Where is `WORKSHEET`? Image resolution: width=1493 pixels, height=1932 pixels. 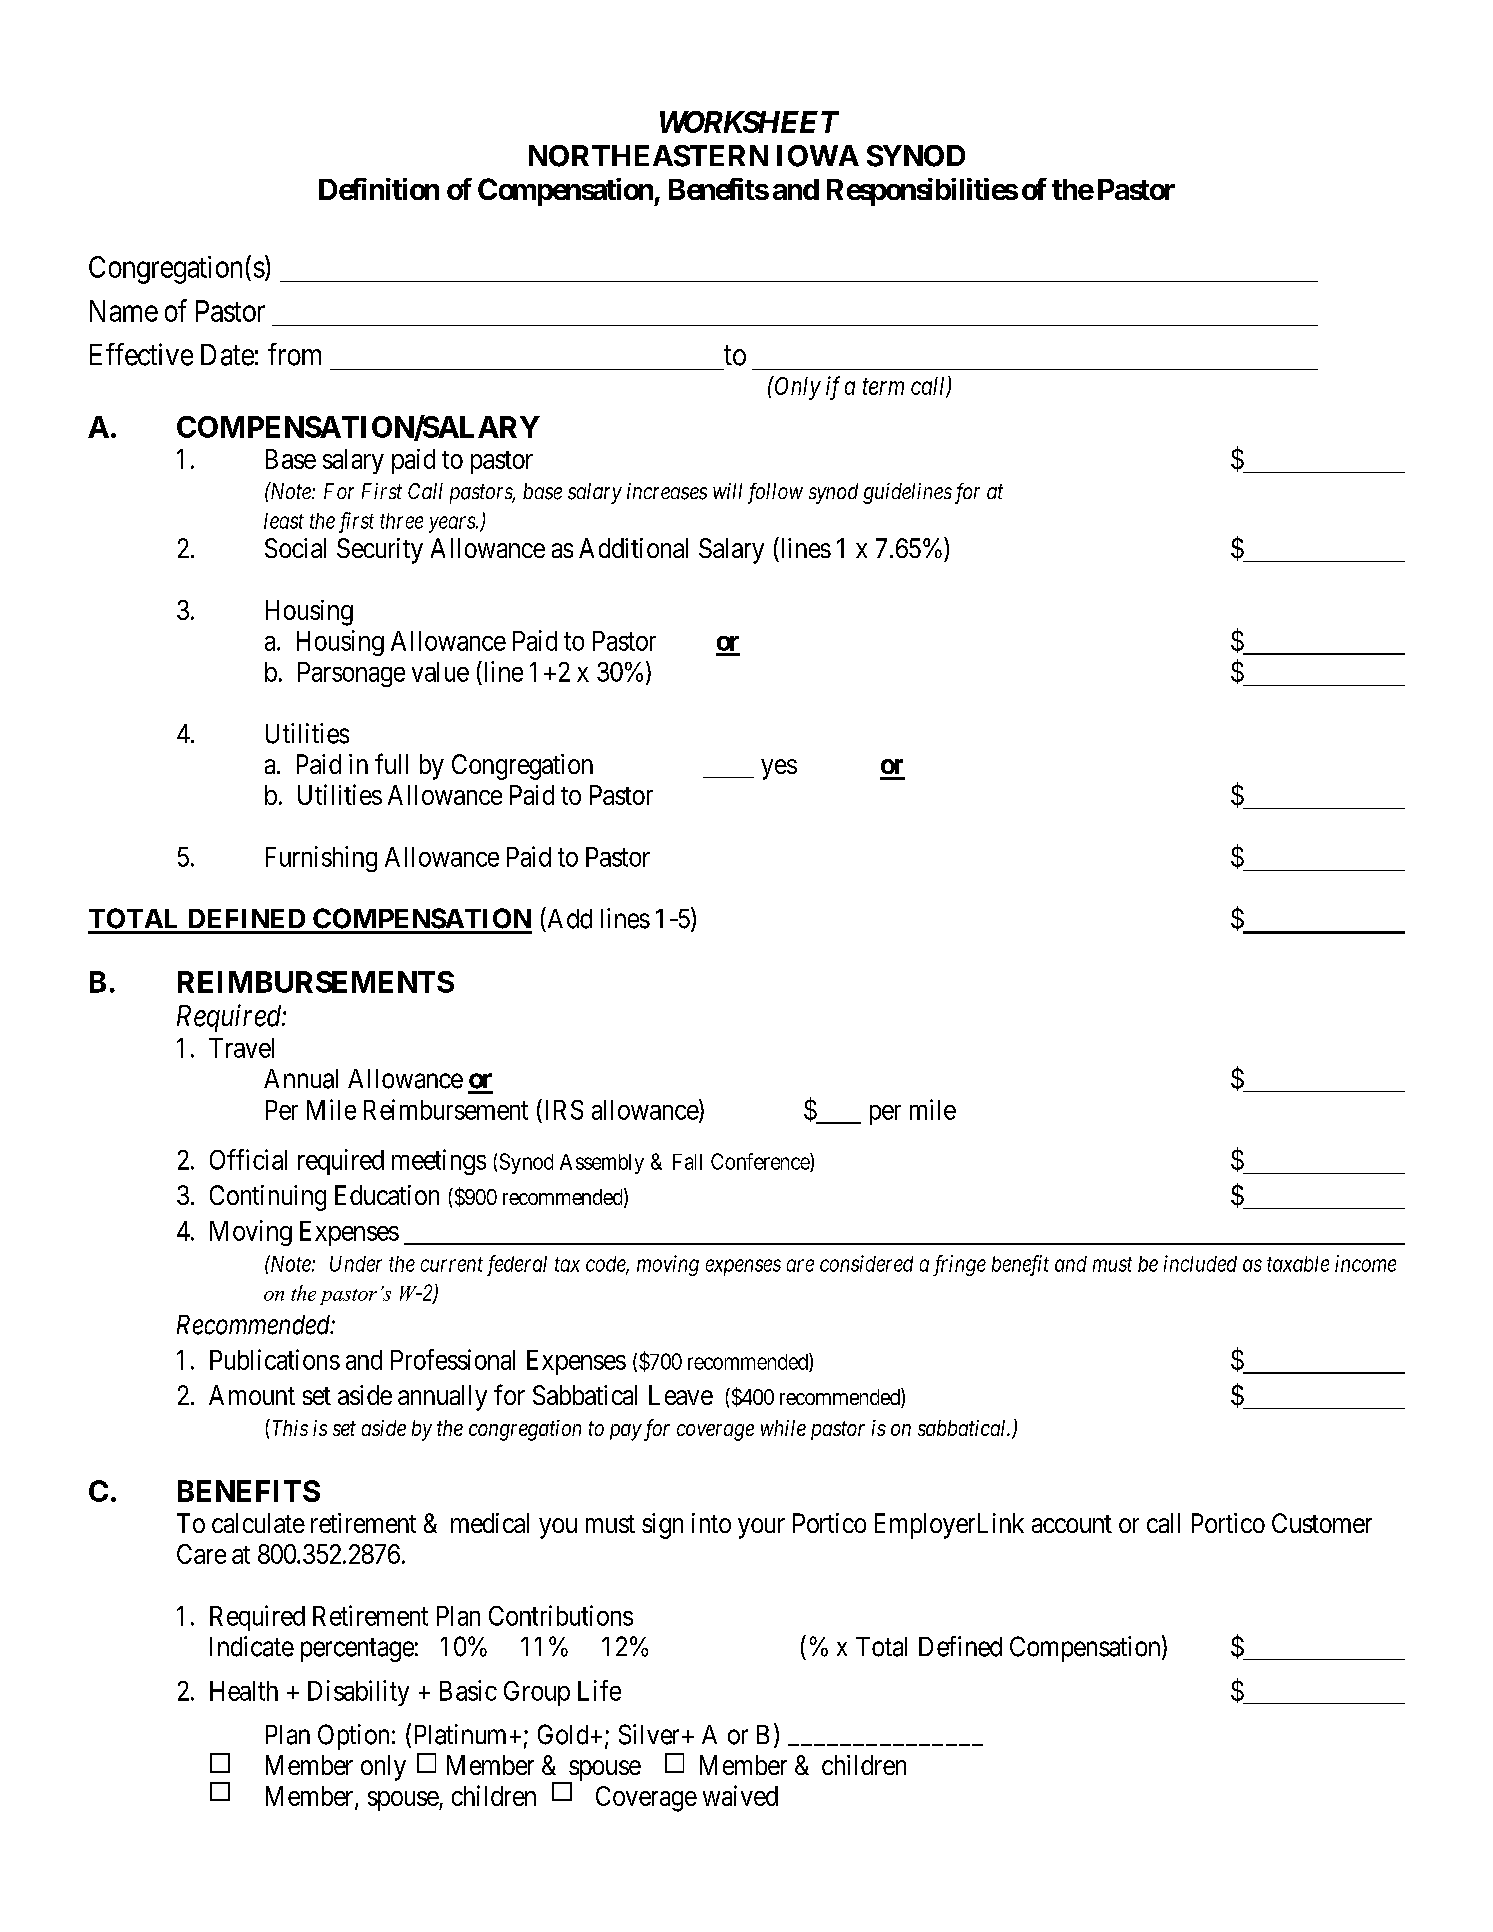
WORKSHEET is located at coordinates (749, 122).
